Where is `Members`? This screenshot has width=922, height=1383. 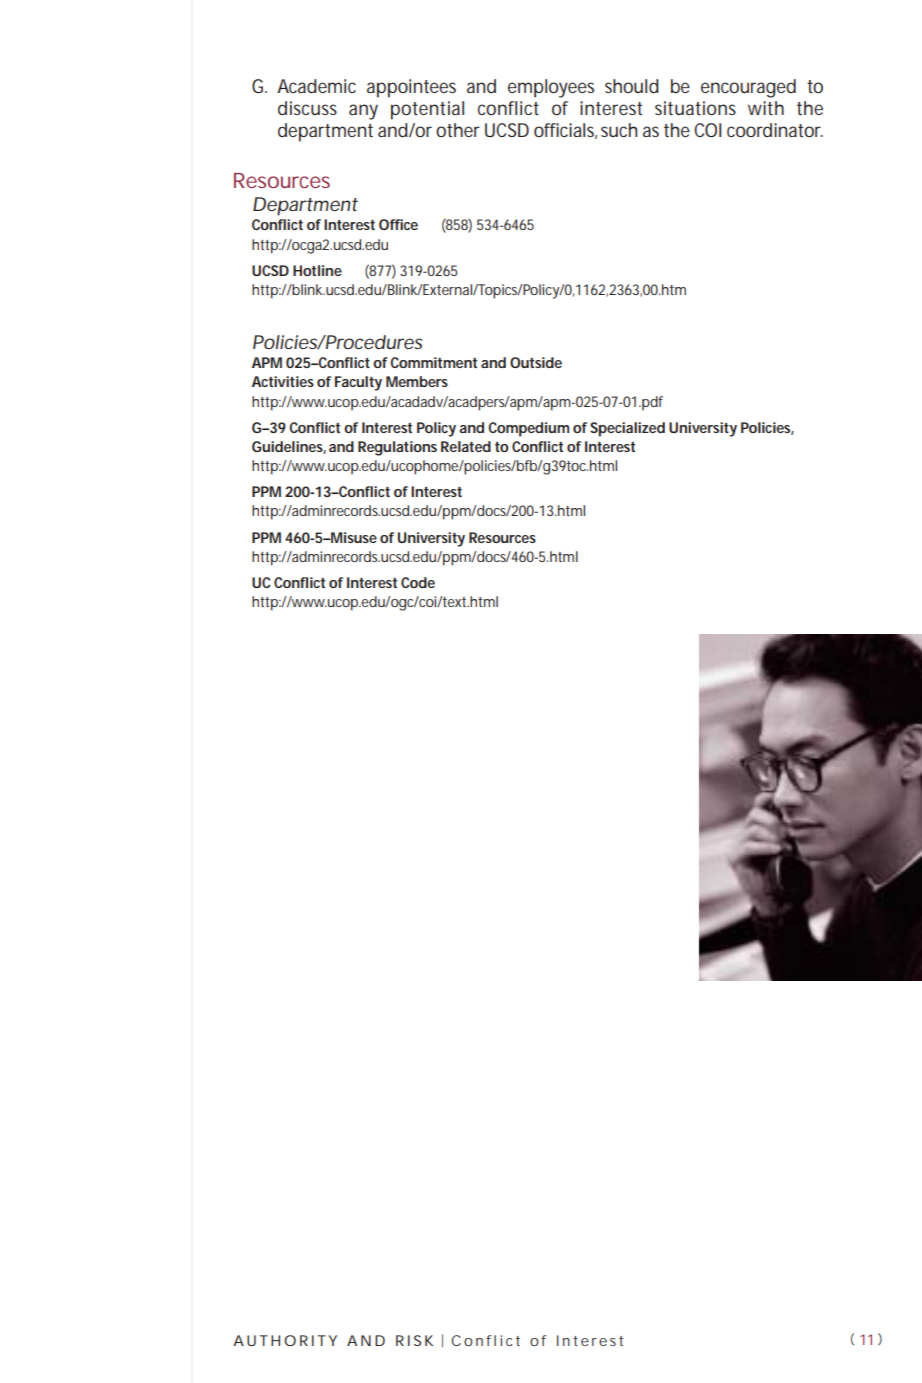 Members is located at coordinates (417, 381).
